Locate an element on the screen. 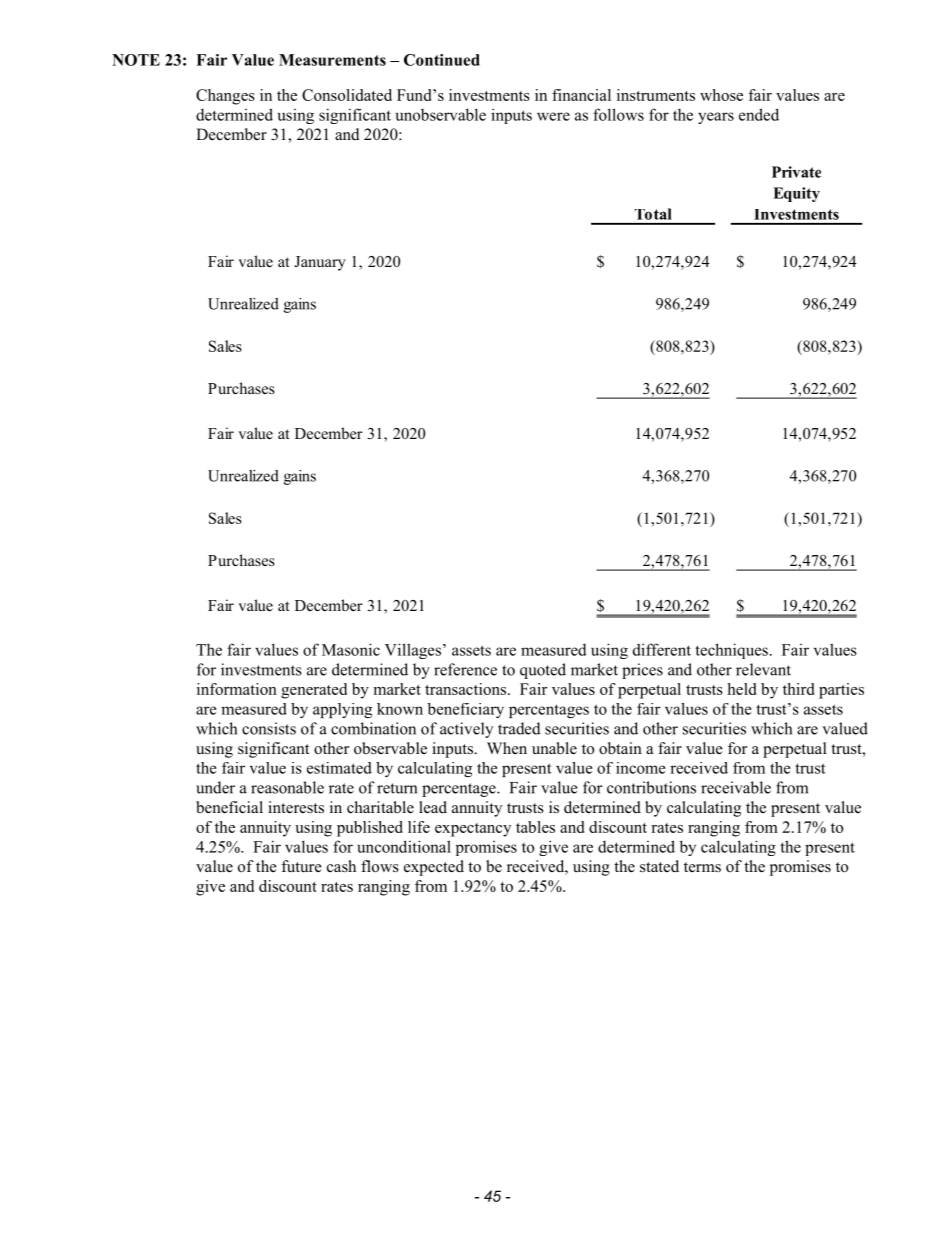 The height and width of the screenshot is (1233, 952). Villages is located at coordinates (413, 651).
